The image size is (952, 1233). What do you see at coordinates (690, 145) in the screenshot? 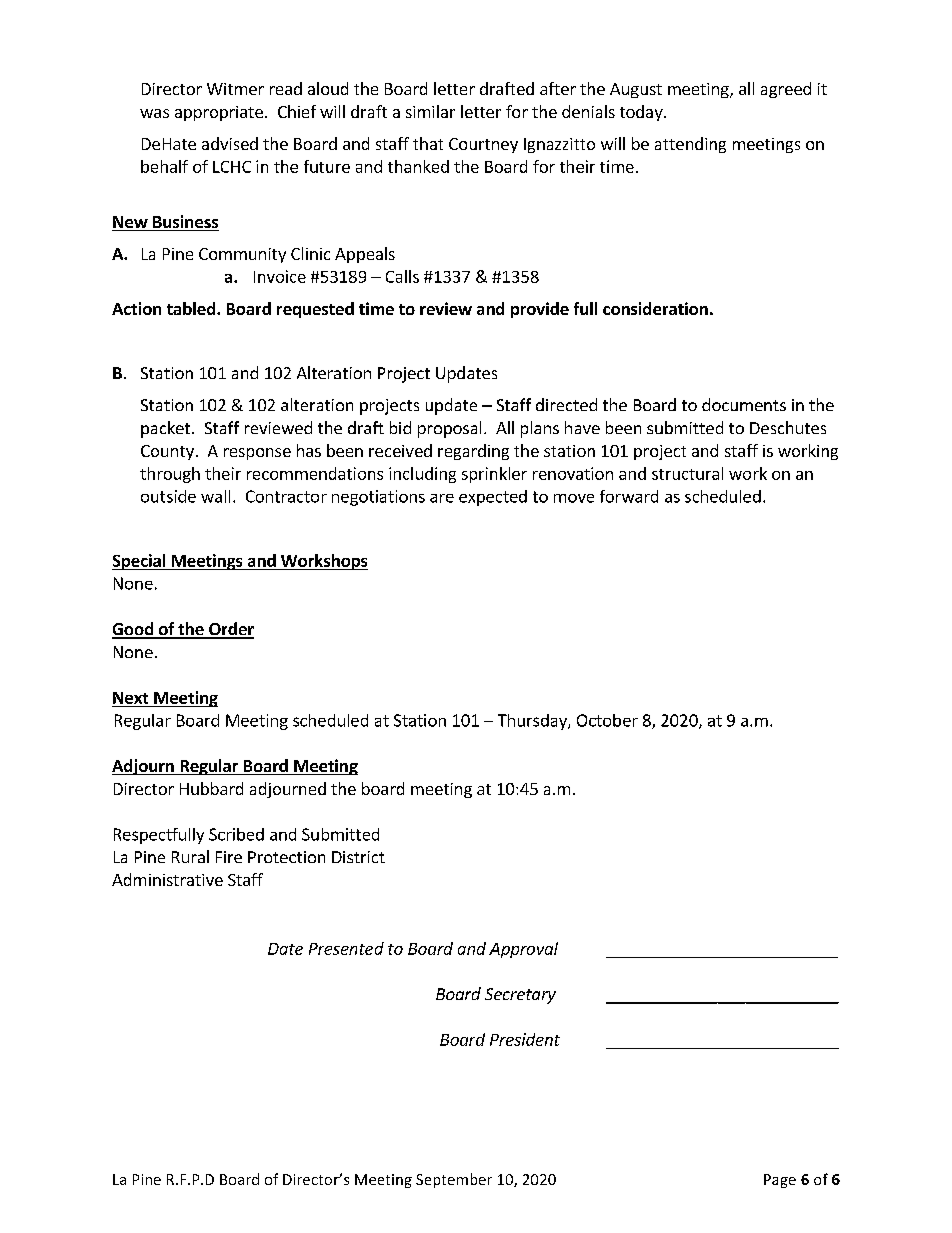
I see `attending` at bounding box center [690, 145].
